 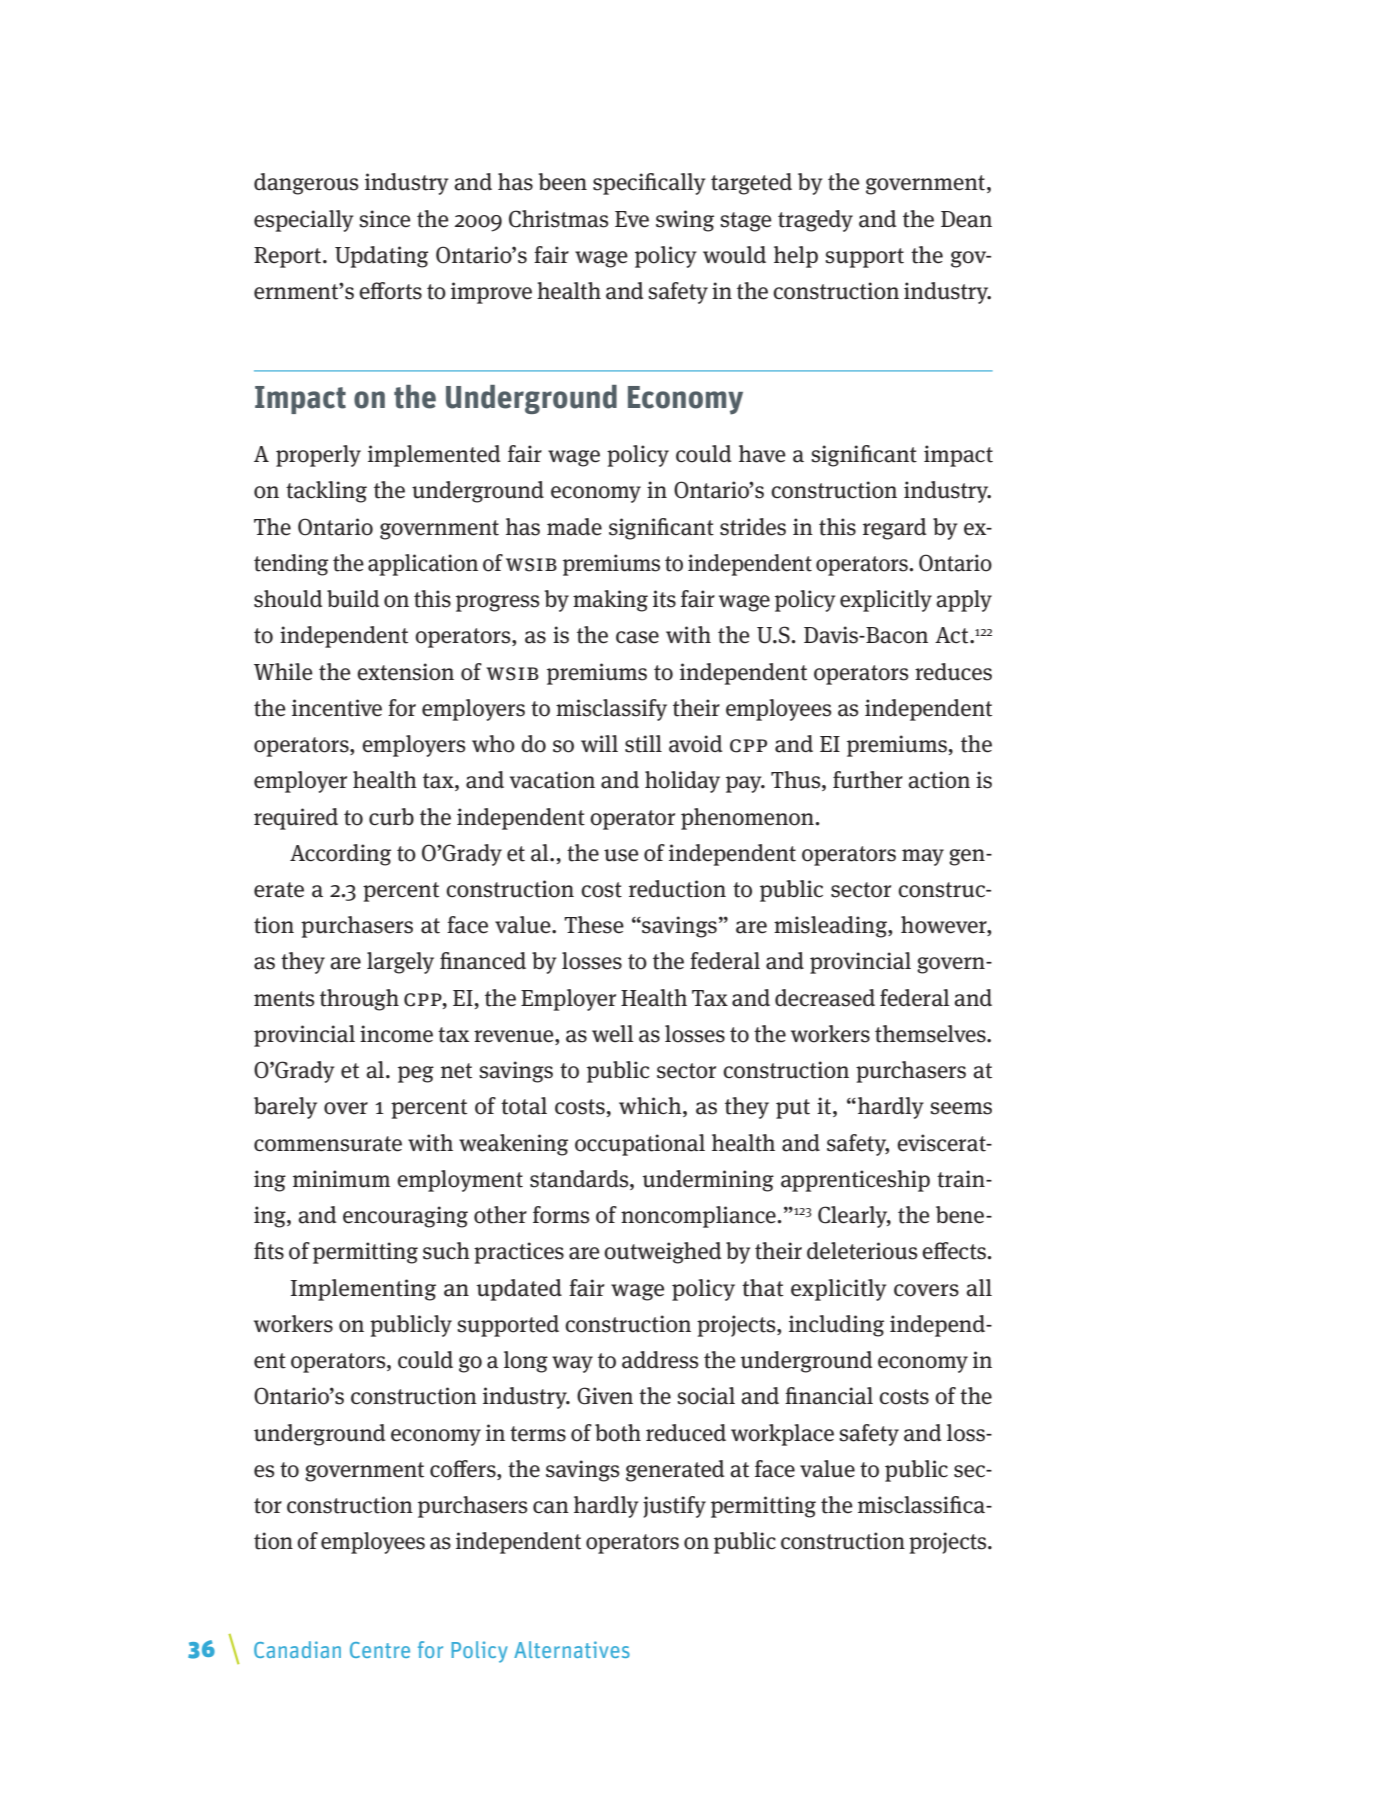 What do you see at coordinates (708, 1181) in the screenshot?
I see `undermining` at bounding box center [708, 1181].
